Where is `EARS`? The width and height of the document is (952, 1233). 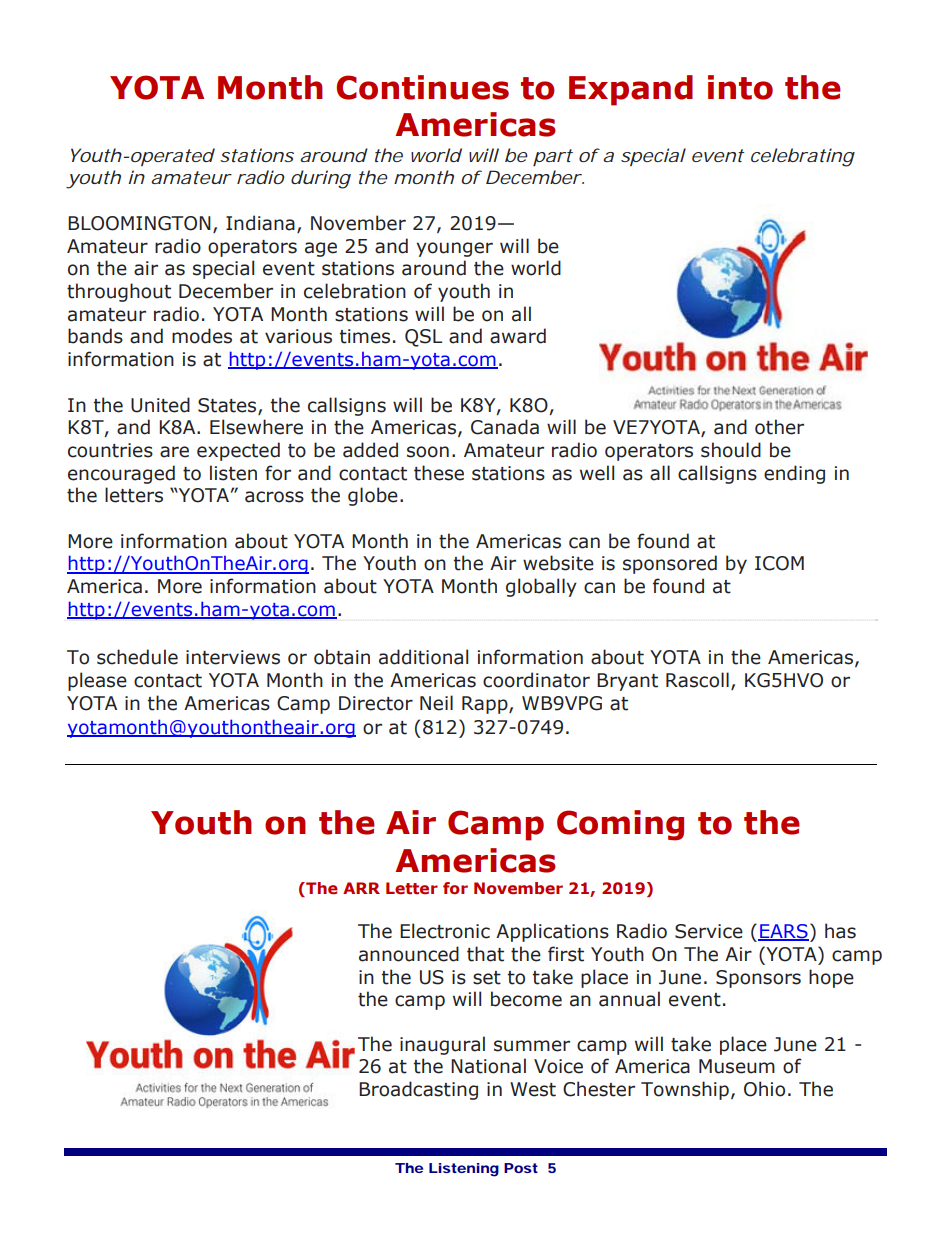 EARS is located at coordinates (783, 932).
